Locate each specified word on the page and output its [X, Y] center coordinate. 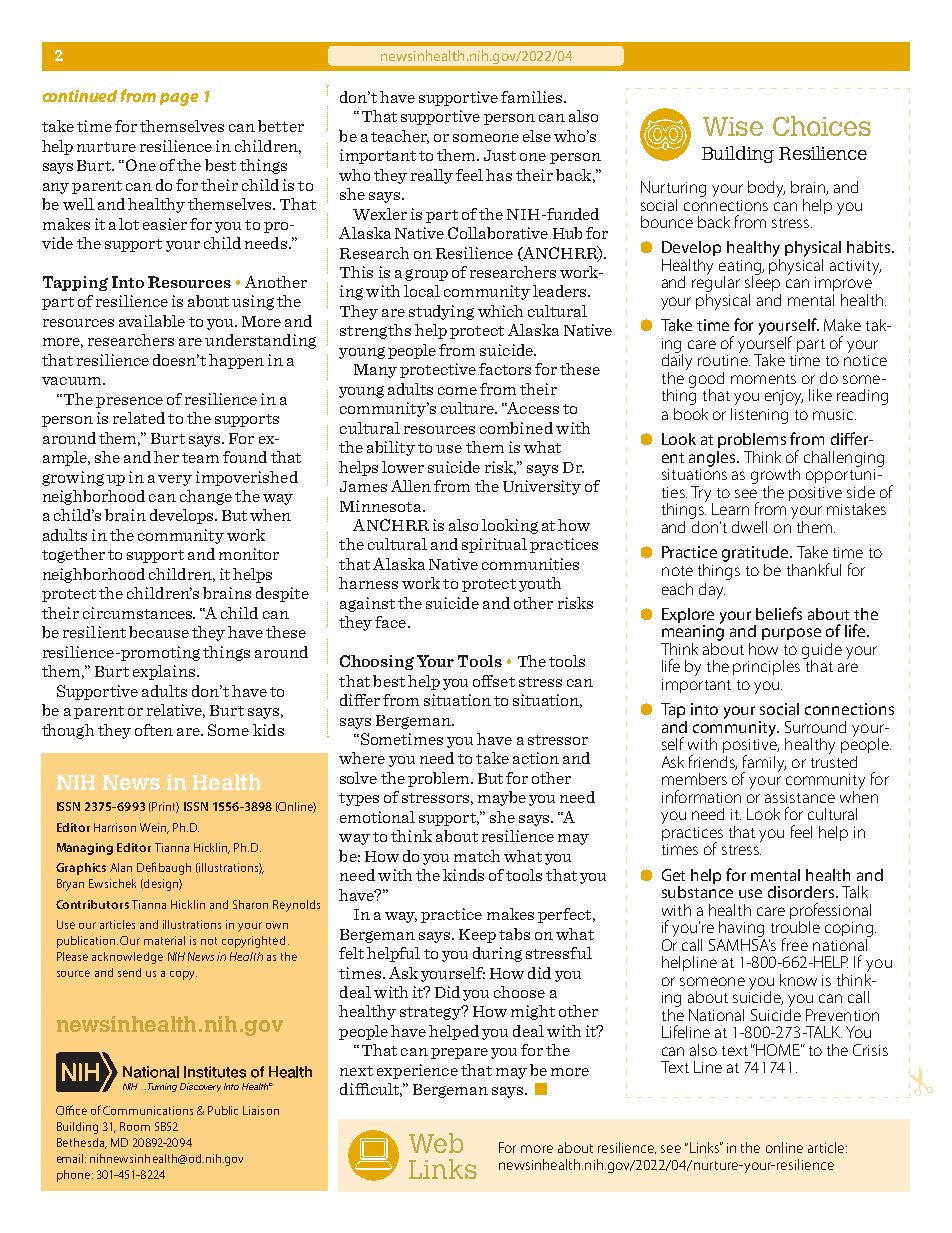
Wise [733, 126]
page [179, 99]
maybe [502, 798]
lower [403, 467]
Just [500, 155]
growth [775, 477]
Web [436, 1143]
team [200, 458]
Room [135, 1126]
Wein [154, 828]
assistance [800, 797]
